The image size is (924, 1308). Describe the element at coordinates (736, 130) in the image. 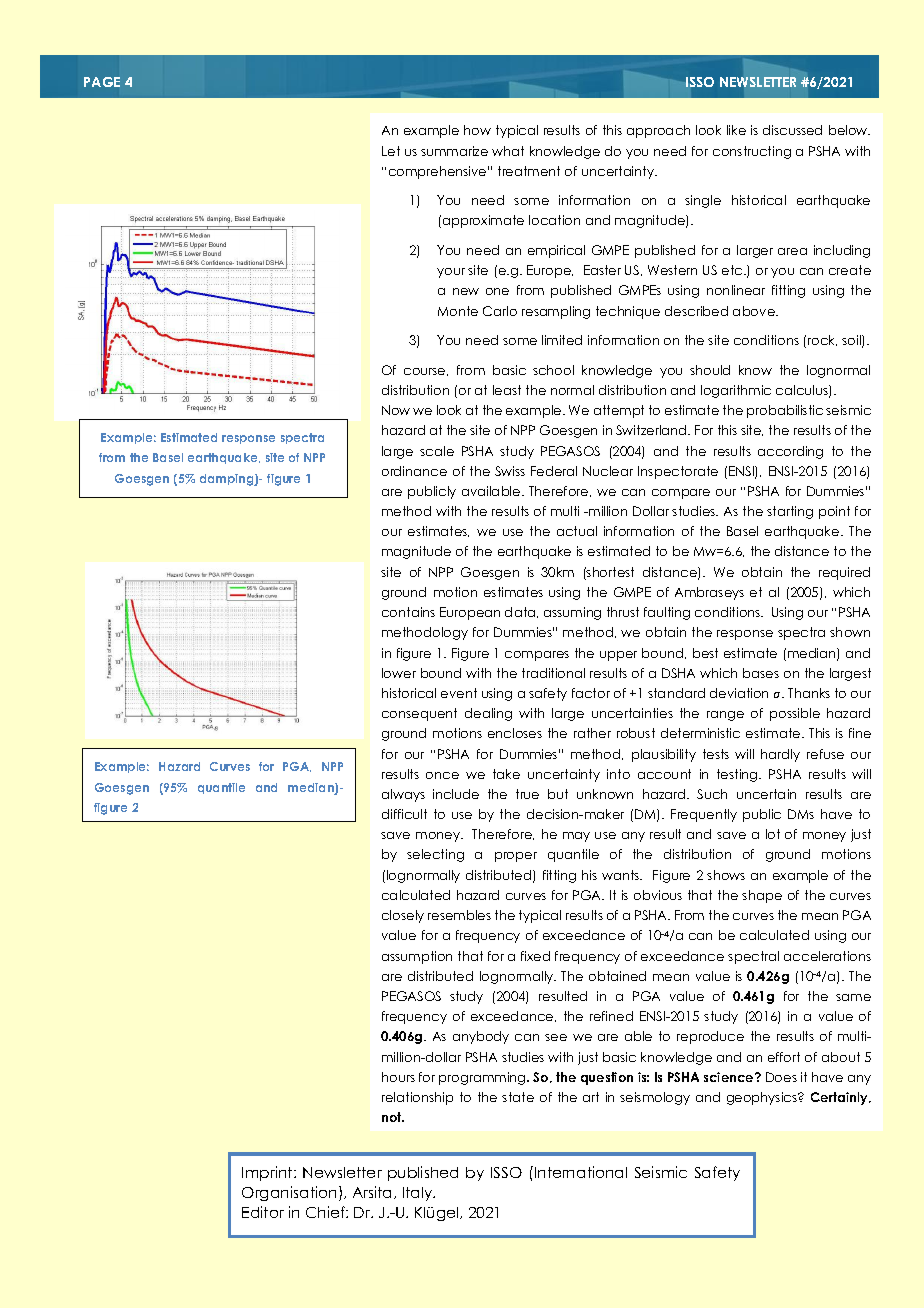

I see `like` at that location.
